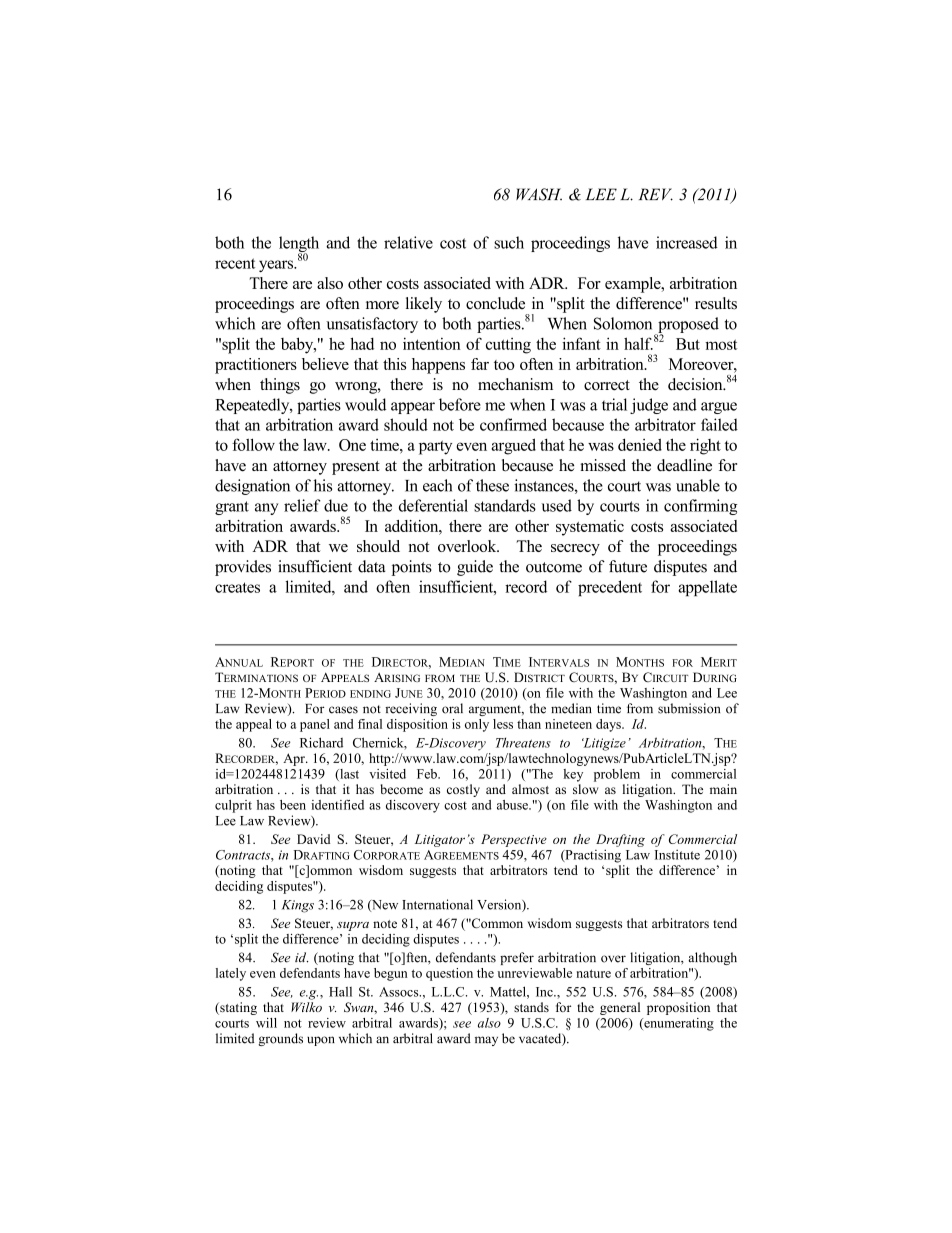  Describe the element at coordinates (509, 242) in the page. I see `such` at that location.
